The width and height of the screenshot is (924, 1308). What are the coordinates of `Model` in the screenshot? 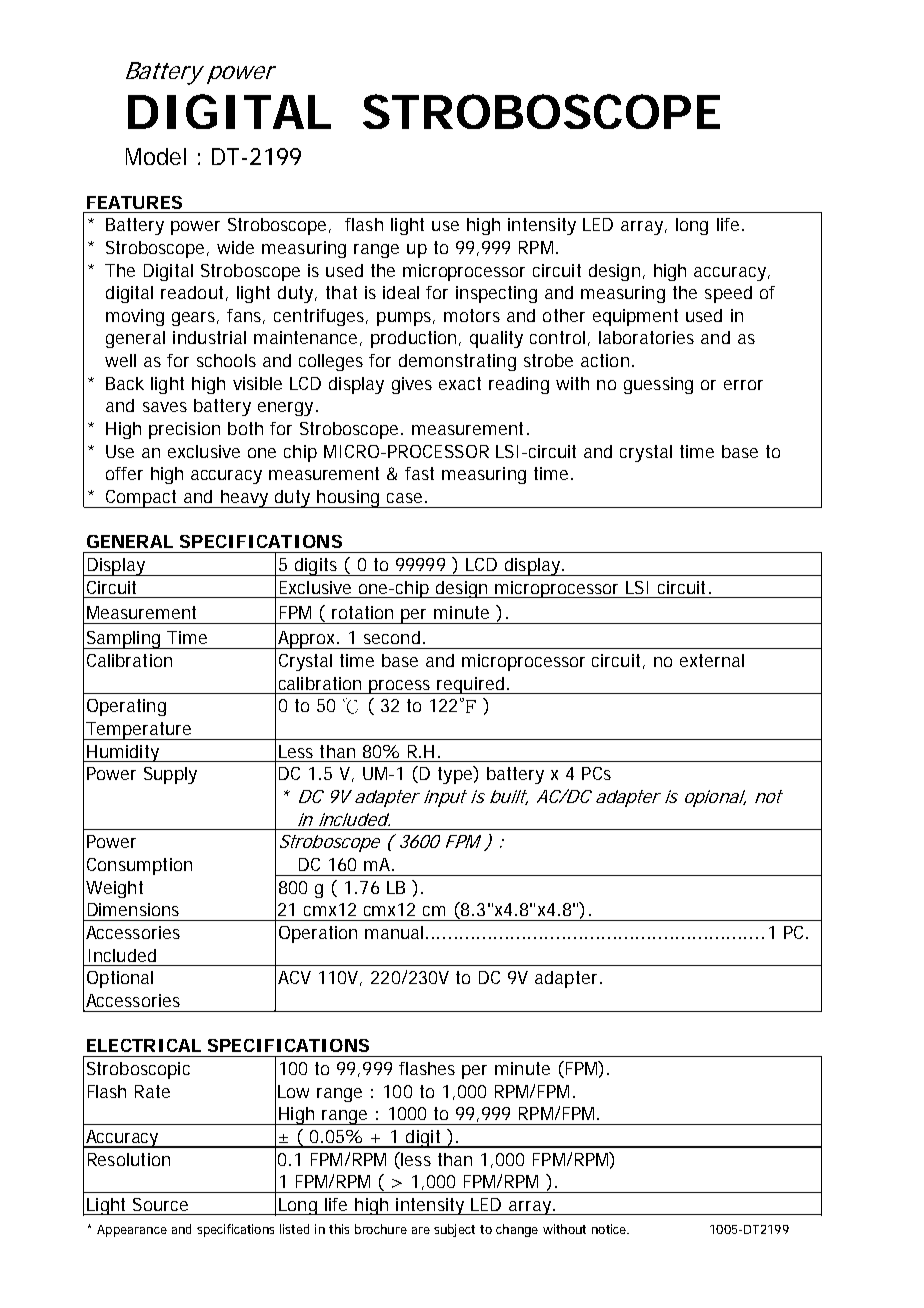 It's located at (156, 156).
